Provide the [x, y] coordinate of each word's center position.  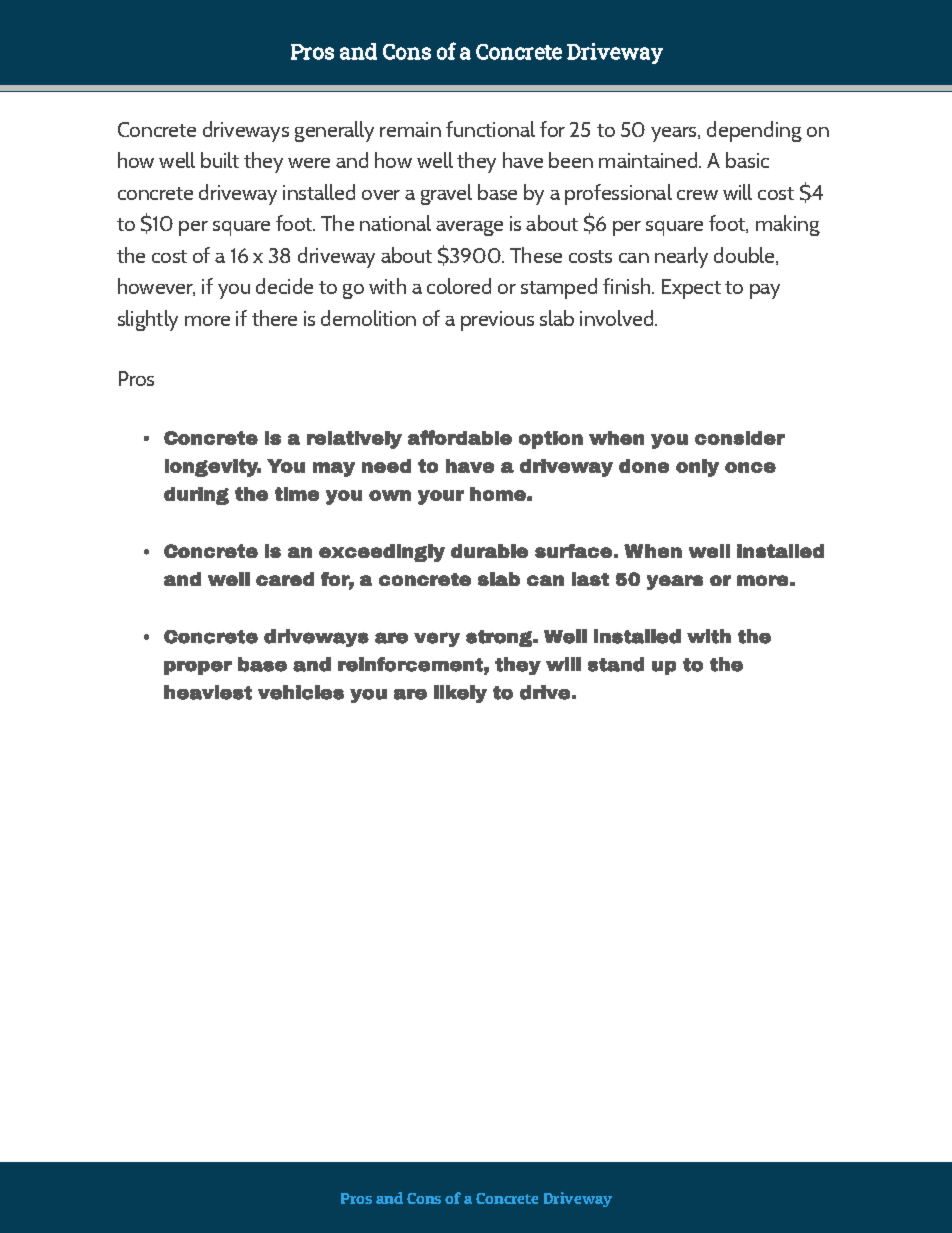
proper [198, 668]
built [220, 160]
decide [284, 286]
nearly [681, 257]
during [196, 496]
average [469, 228]
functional [490, 129]
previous [497, 321]
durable [489, 551]
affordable [460, 437]
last [590, 579]
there [274, 318]
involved [618, 318]
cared [285, 579]
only [697, 468]
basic [747, 160]
